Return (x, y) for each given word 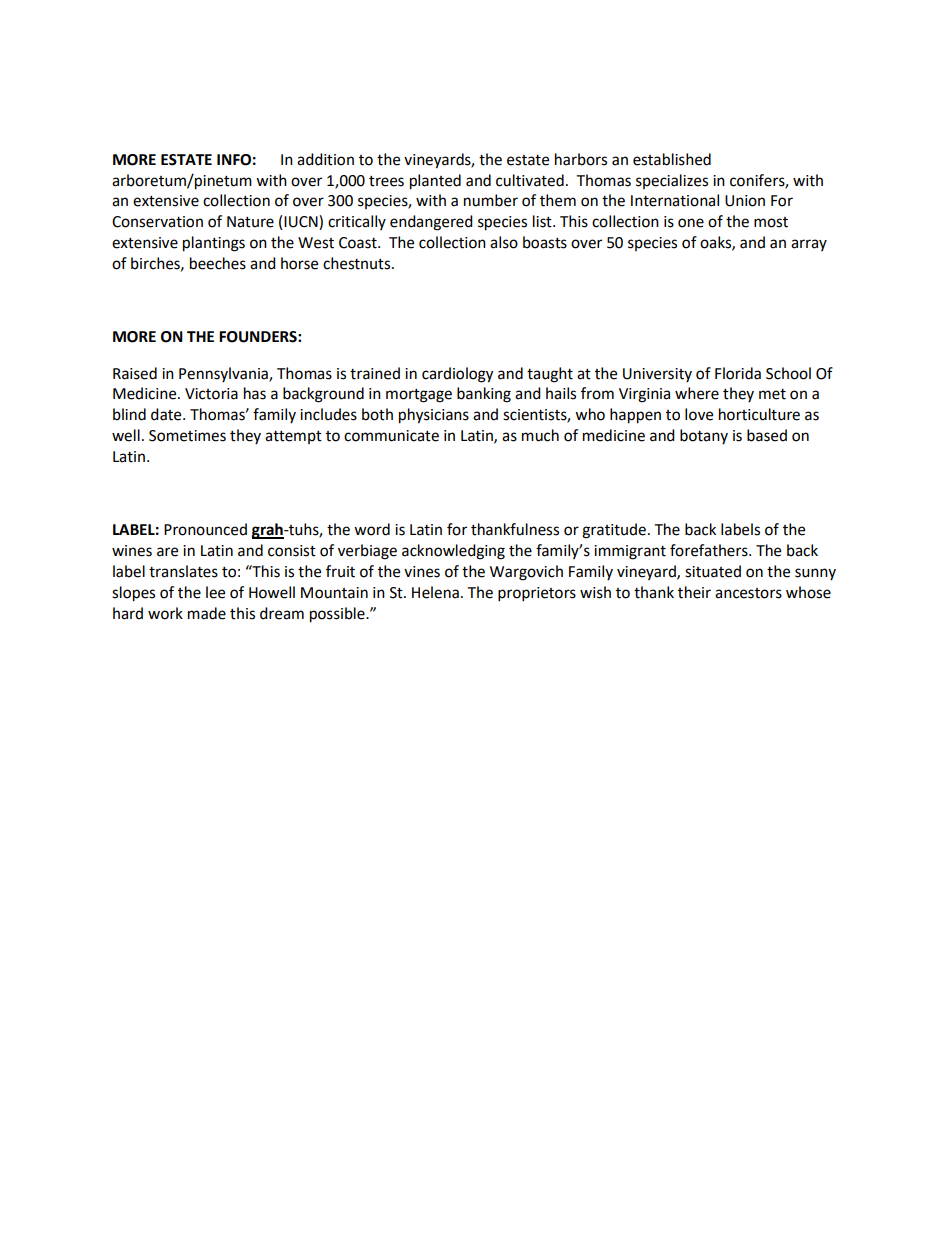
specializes (672, 181)
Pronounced (205, 529)
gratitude (614, 531)
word (372, 529)
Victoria (211, 394)
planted (435, 182)
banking (484, 395)
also (504, 242)
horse (299, 263)
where (697, 393)
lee (215, 592)
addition (325, 159)
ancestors (748, 593)
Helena (435, 592)
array (809, 245)
